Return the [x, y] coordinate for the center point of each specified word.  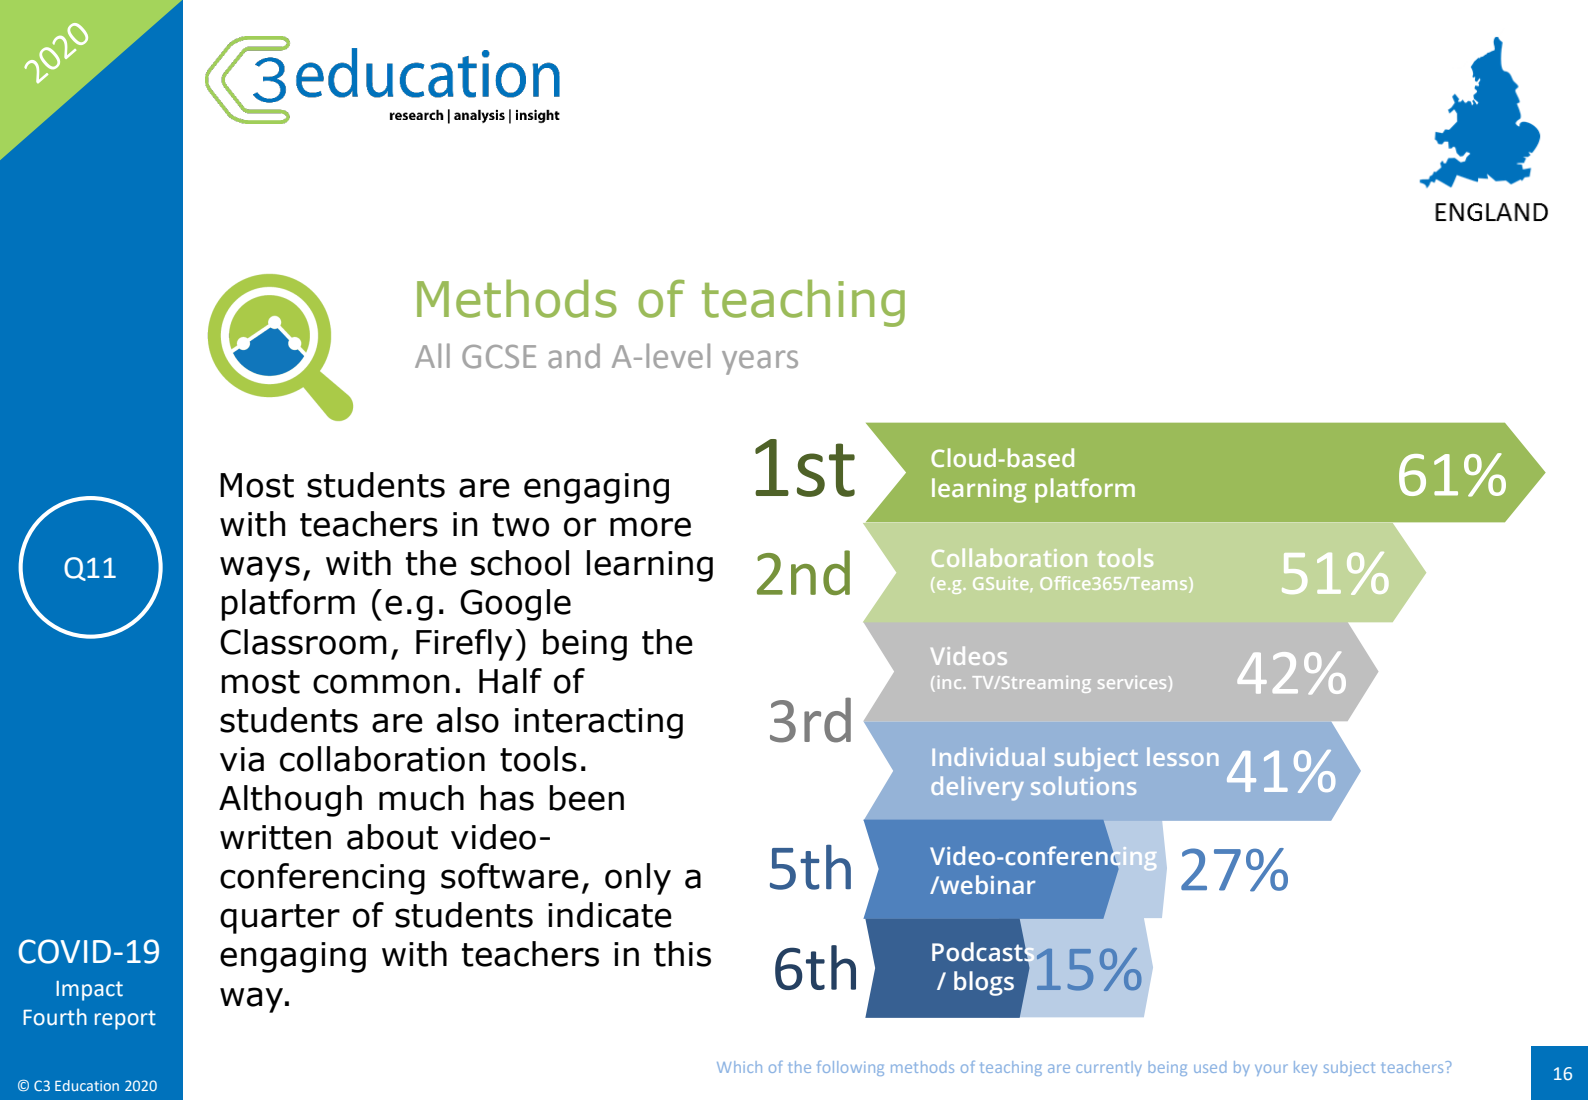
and [574, 356]
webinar [986, 884]
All [432, 355]
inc [949, 682]
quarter [280, 919]
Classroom [303, 642]
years [760, 362]
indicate [610, 915]
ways [260, 569]
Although [290, 801]
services [1132, 682]
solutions [1083, 785]
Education [87, 1085]
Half [510, 681]
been [587, 798]
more [650, 527]
